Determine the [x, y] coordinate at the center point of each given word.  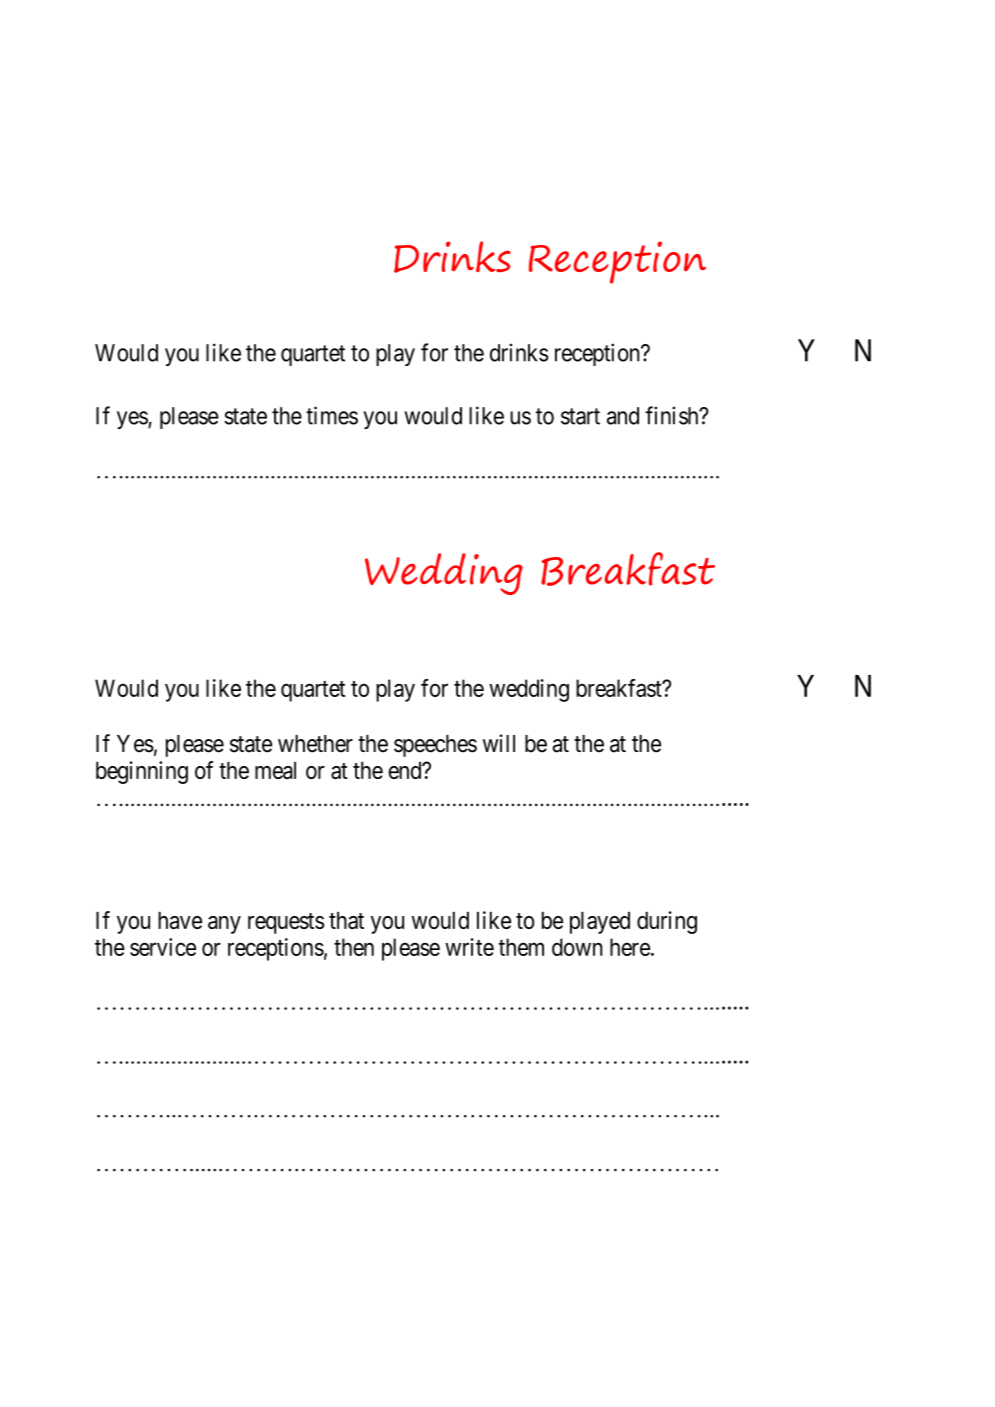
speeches [435, 746]
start [580, 416]
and [623, 416]
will [499, 743]
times [332, 415]
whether [315, 744]
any [224, 925]
